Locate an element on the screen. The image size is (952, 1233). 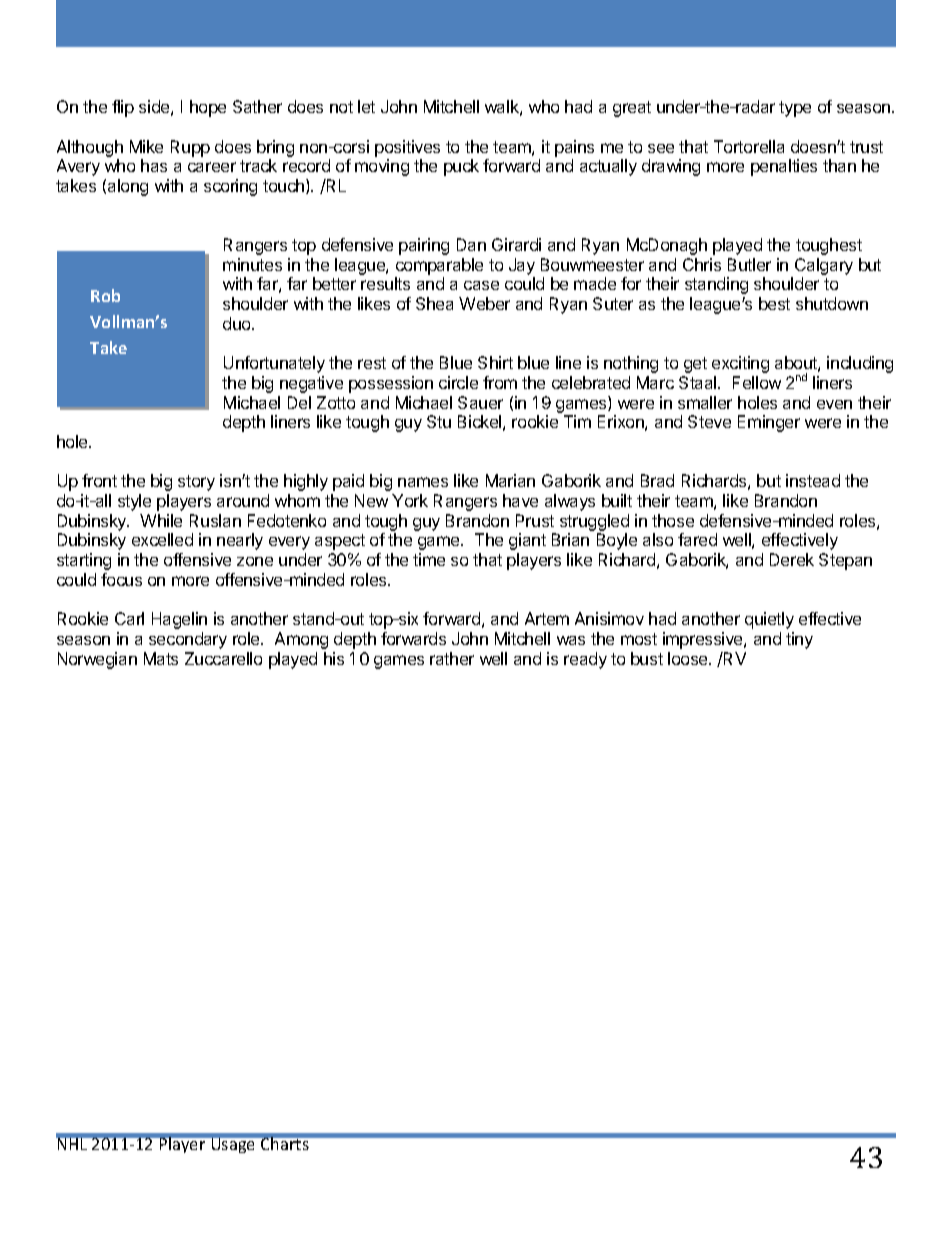
rather is located at coordinates (452, 658).
